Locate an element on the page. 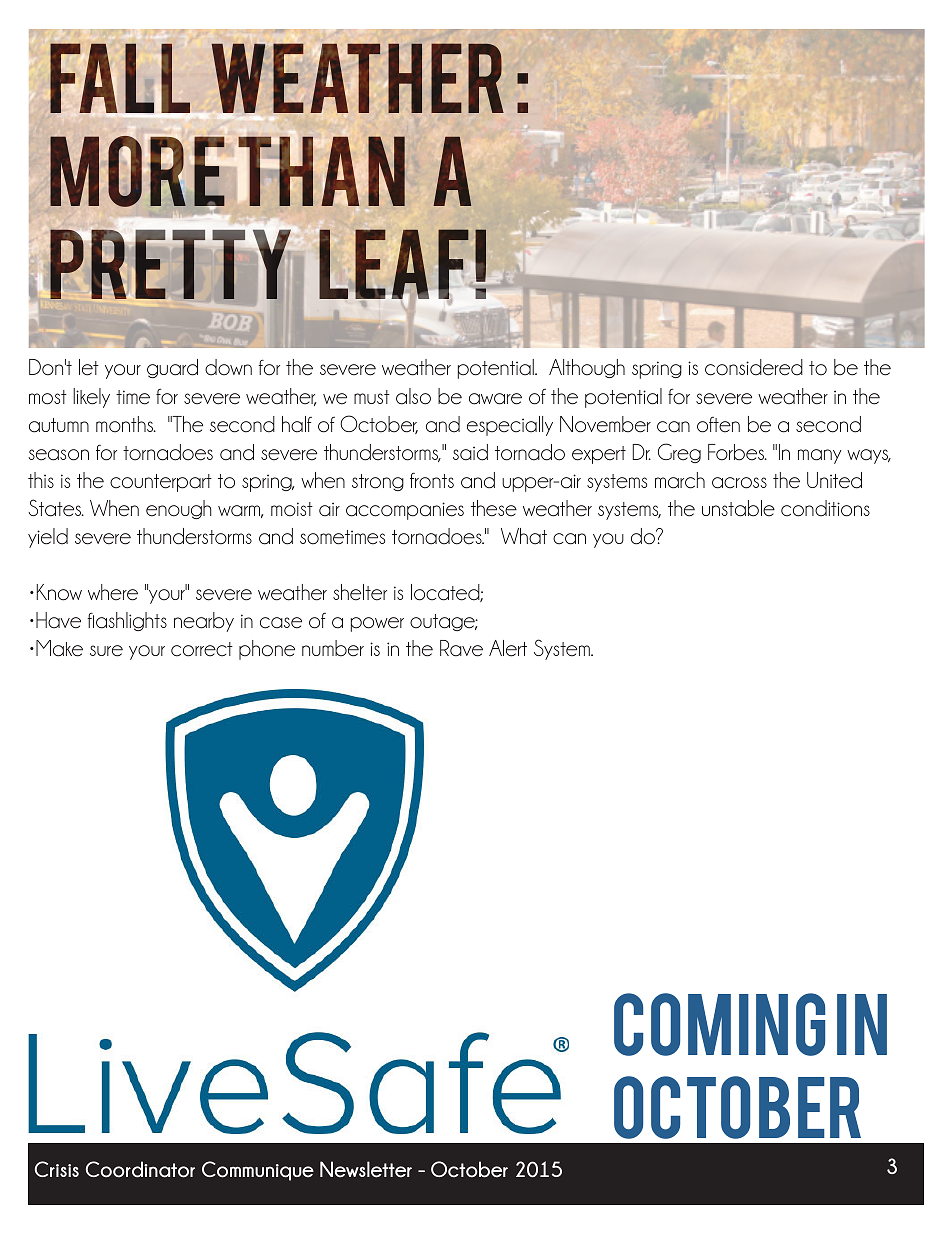 This document has width=952, height=1233. Fall is located at coordinates (120, 78).
